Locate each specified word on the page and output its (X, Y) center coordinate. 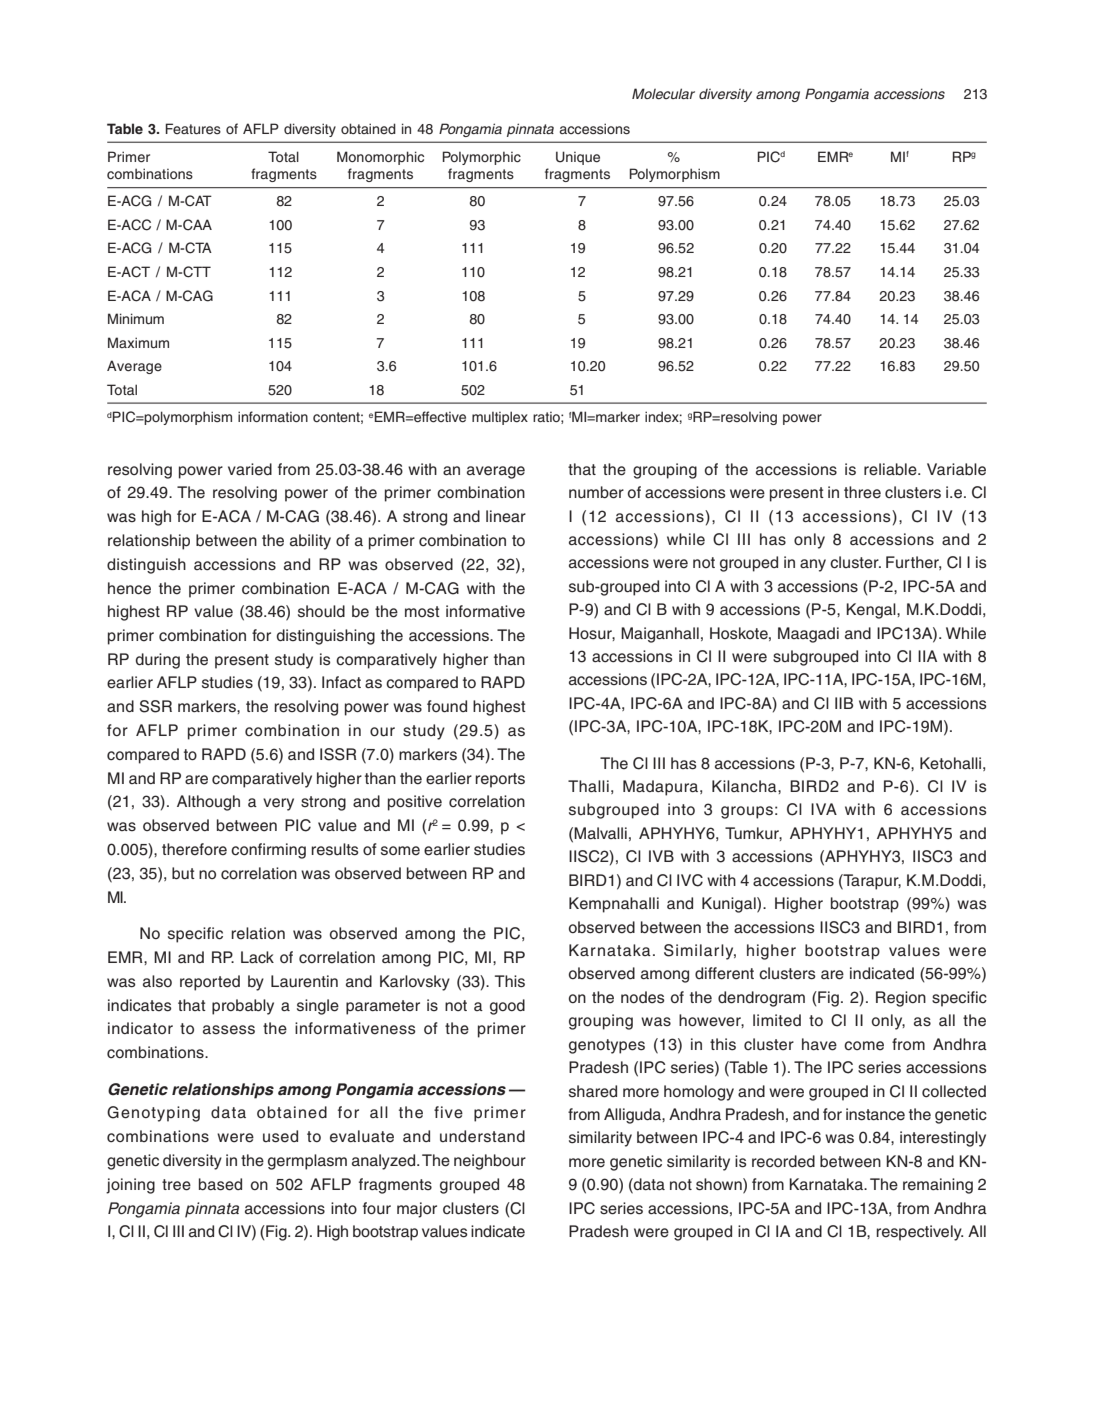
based (220, 1184)
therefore (194, 849)
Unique (578, 158)
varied (250, 469)
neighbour (490, 1162)
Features (193, 129)
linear (506, 516)
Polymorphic (481, 158)
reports (500, 780)
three (862, 492)
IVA (824, 809)
